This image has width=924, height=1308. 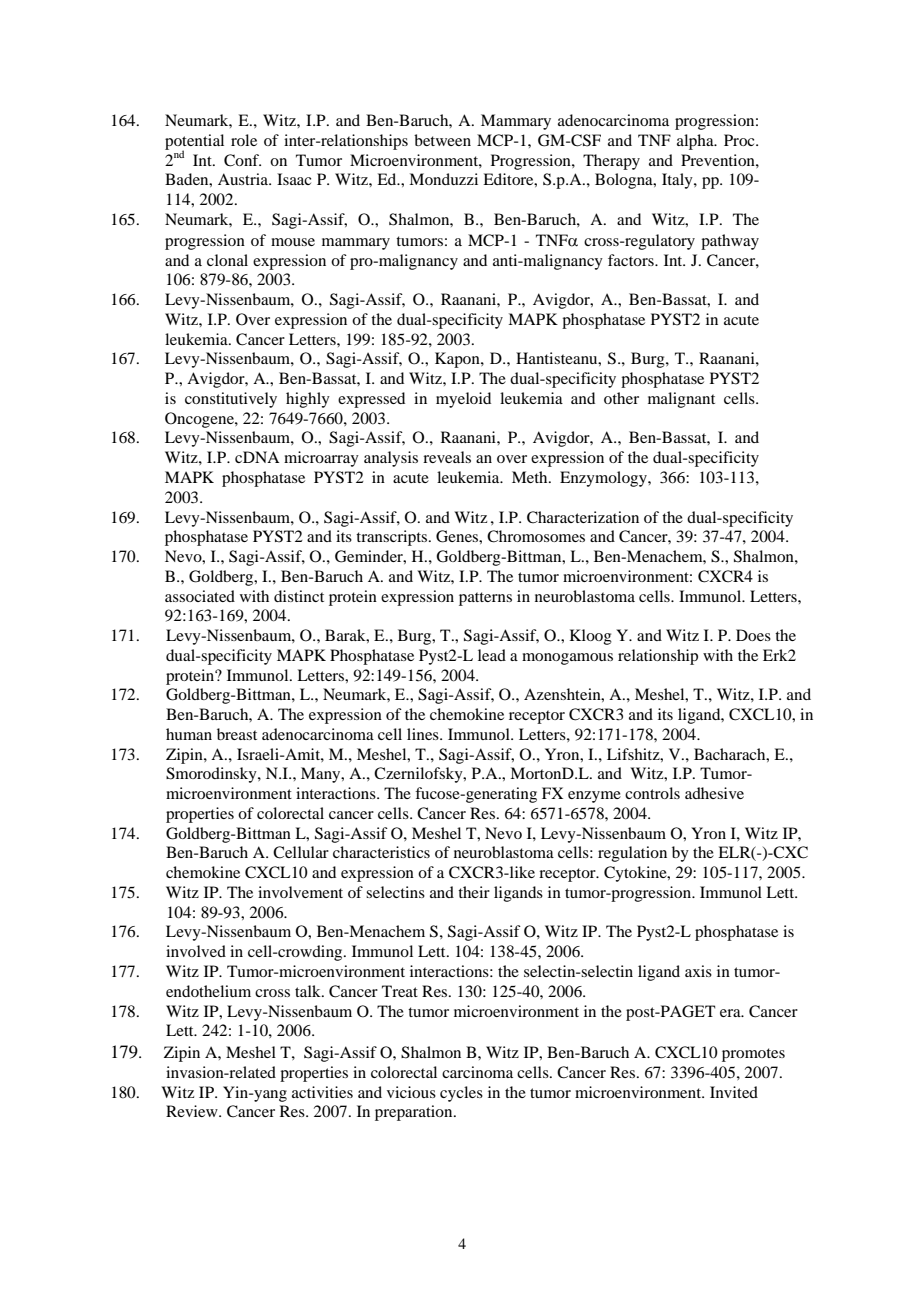 What do you see at coordinates (485, 599) in the image?
I see `patterns` at bounding box center [485, 599].
